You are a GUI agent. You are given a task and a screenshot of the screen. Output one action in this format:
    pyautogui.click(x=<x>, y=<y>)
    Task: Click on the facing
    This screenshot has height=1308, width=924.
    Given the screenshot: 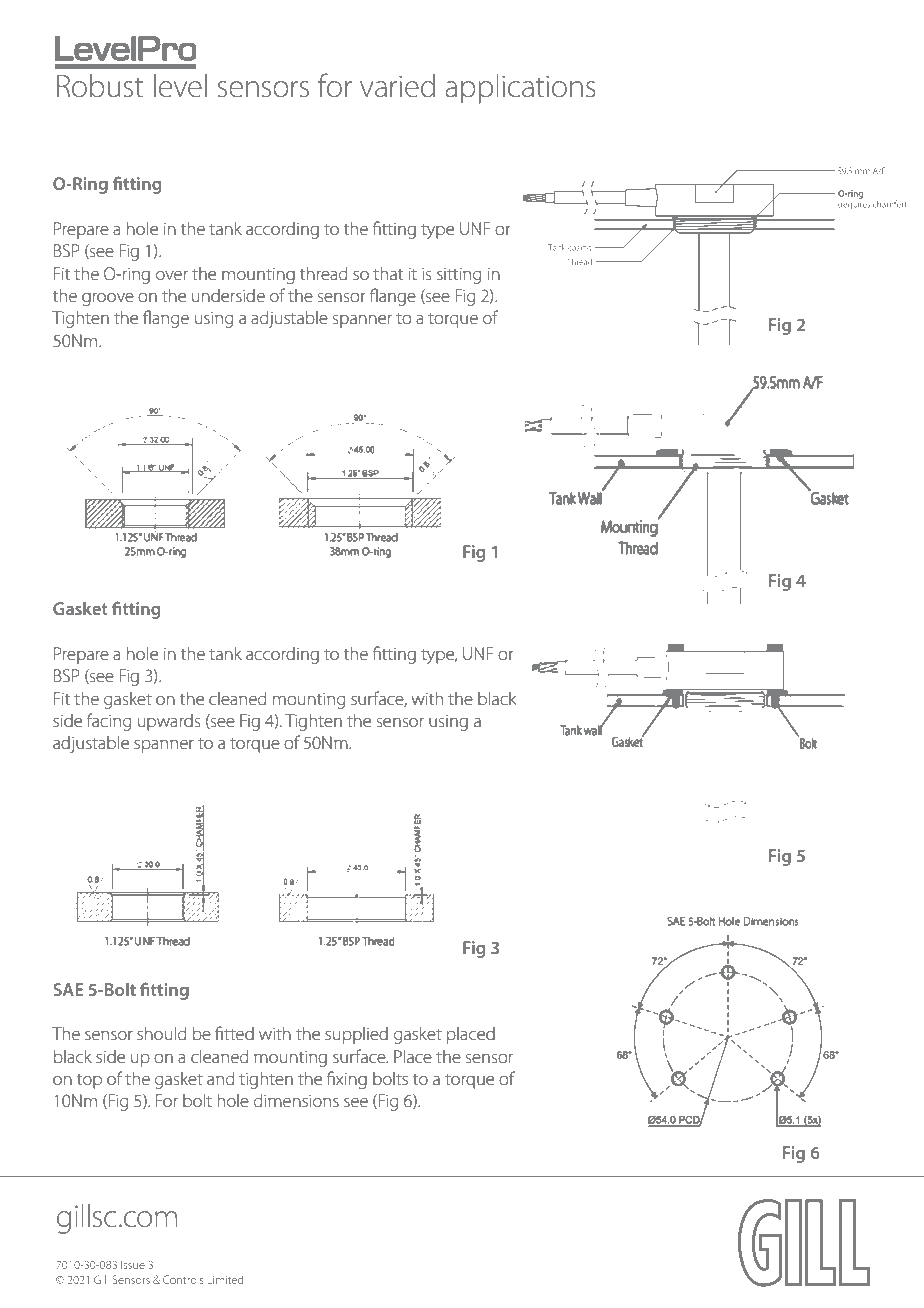 What is the action you would take?
    pyautogui.click(x=109, y=722)
